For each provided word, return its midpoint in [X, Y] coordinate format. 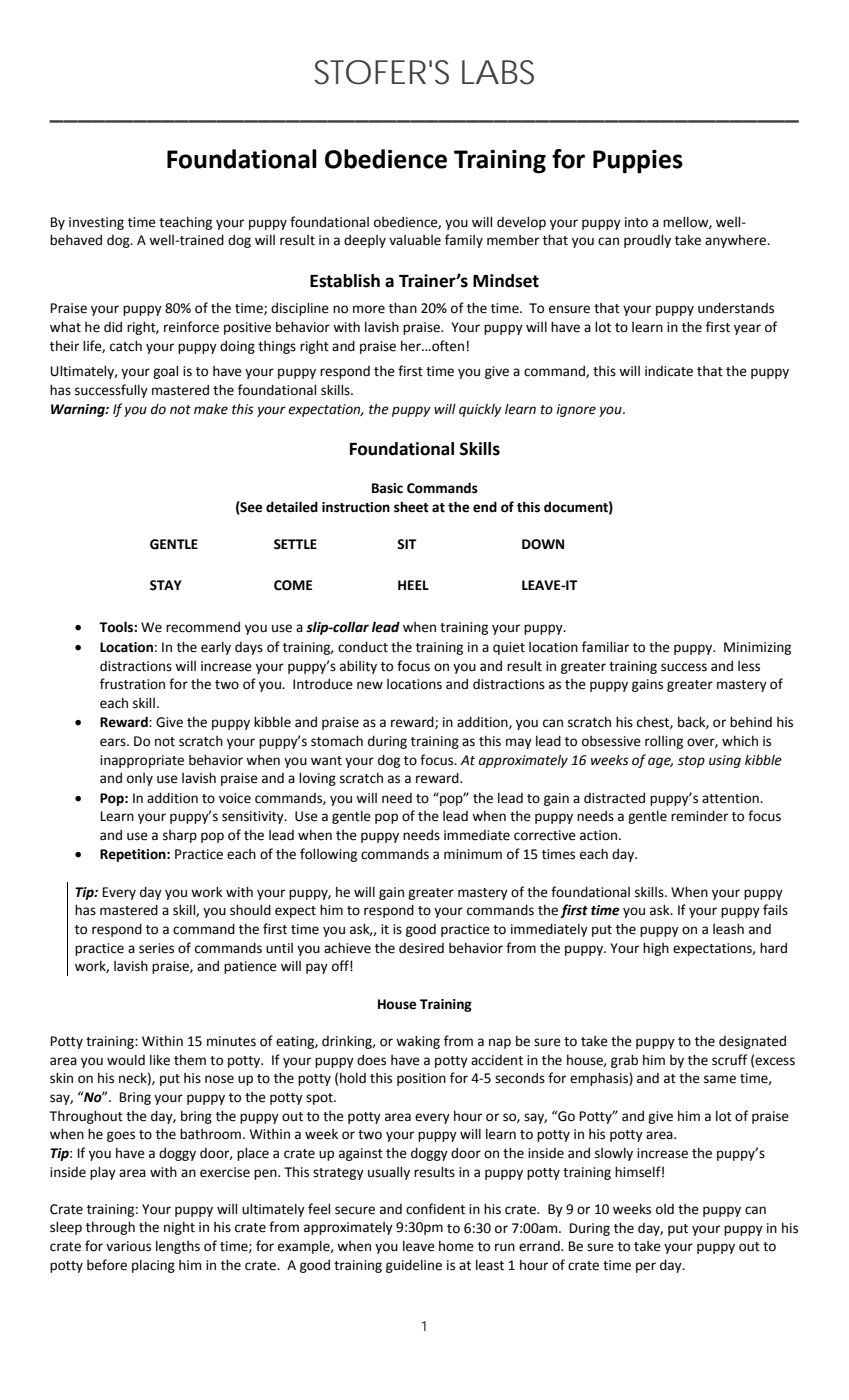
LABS [498, 72]
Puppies [638, 161]
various [128, 1246]
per [646, 1267]
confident [435, 1209]
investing [96, 223]
